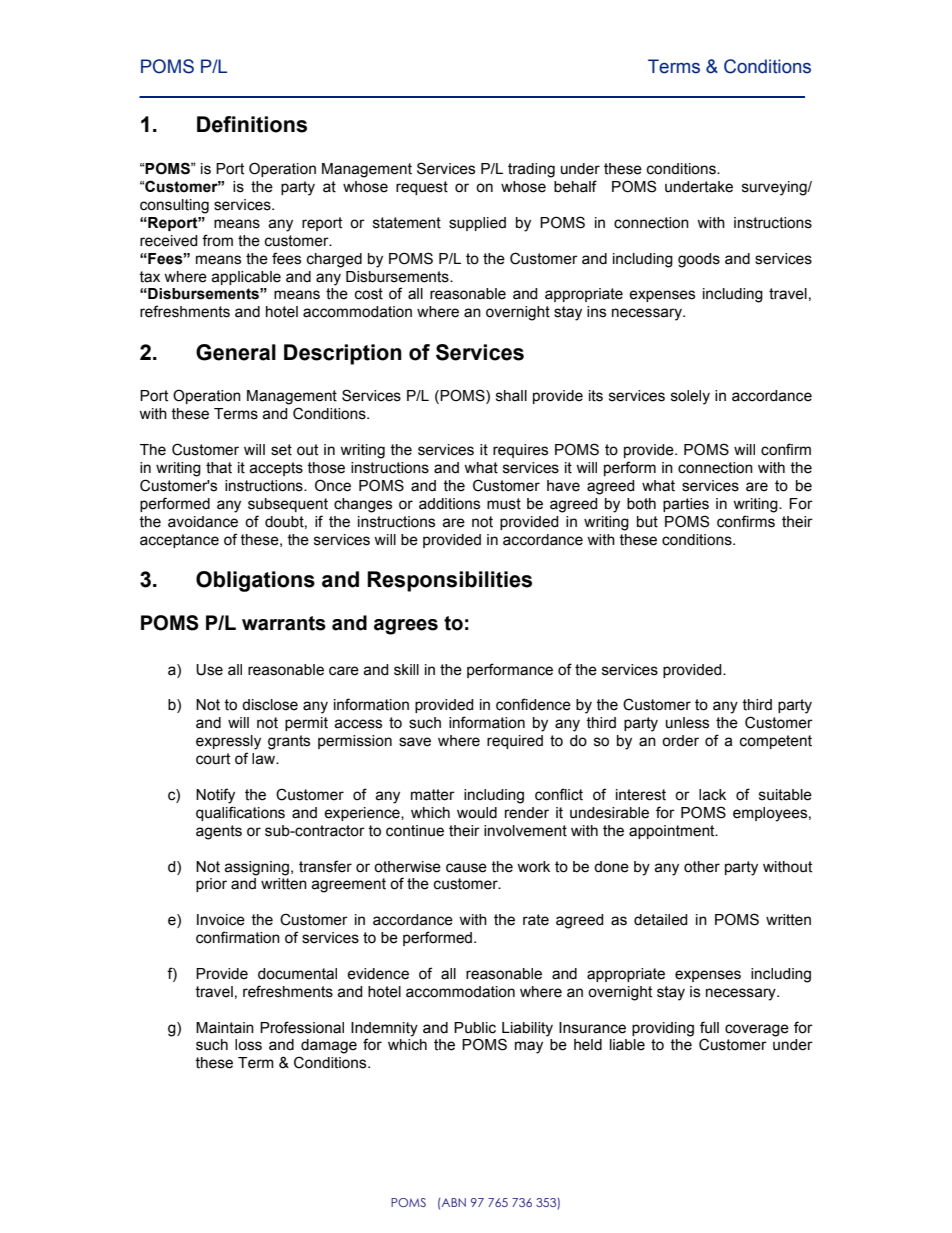 The height and width of the screenshot is (1233, 952). Describe the element at coordinates (686, 505) in the screenshot. I see `parties` at that location.
